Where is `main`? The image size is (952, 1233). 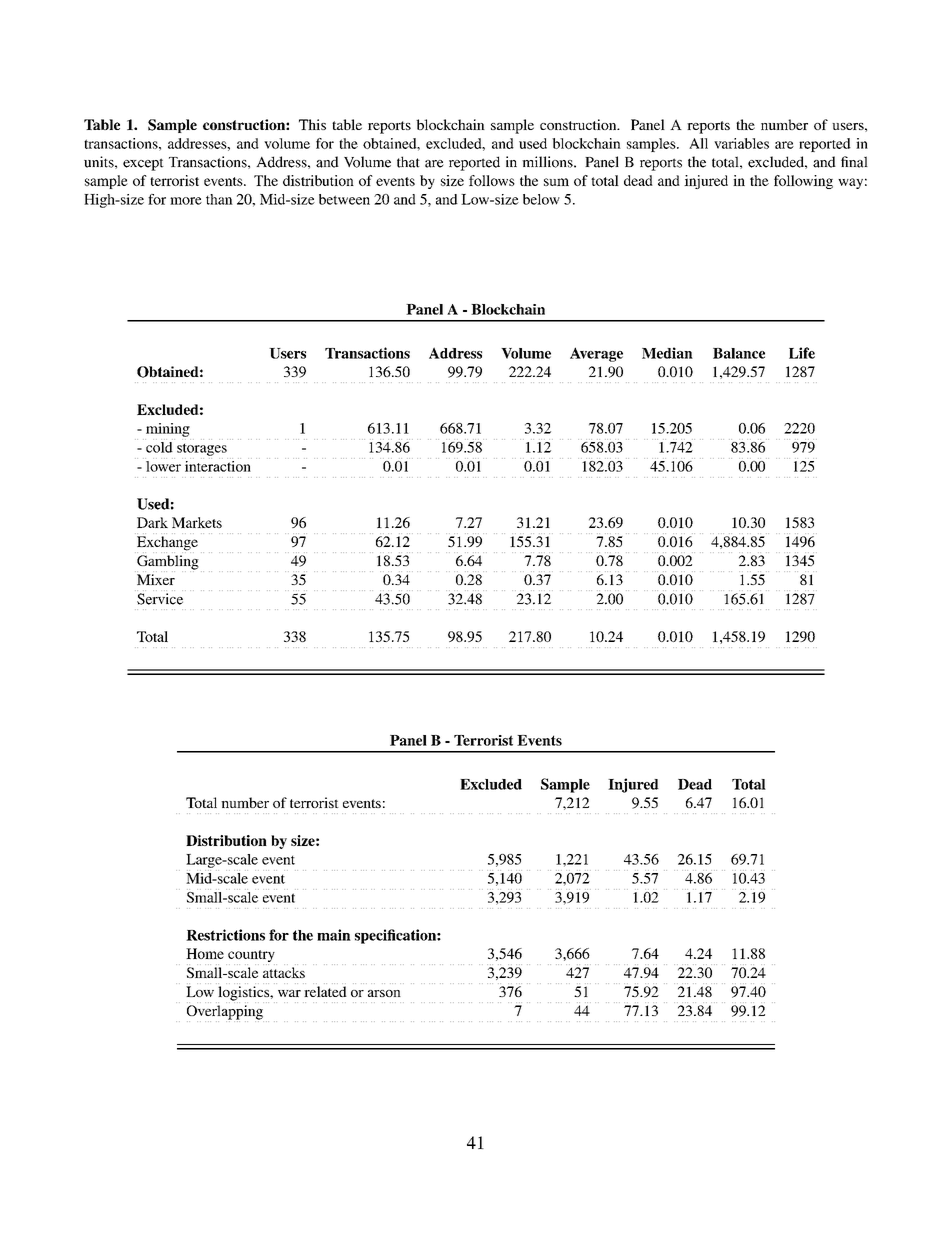 main is located at coordinates (334, 935).
